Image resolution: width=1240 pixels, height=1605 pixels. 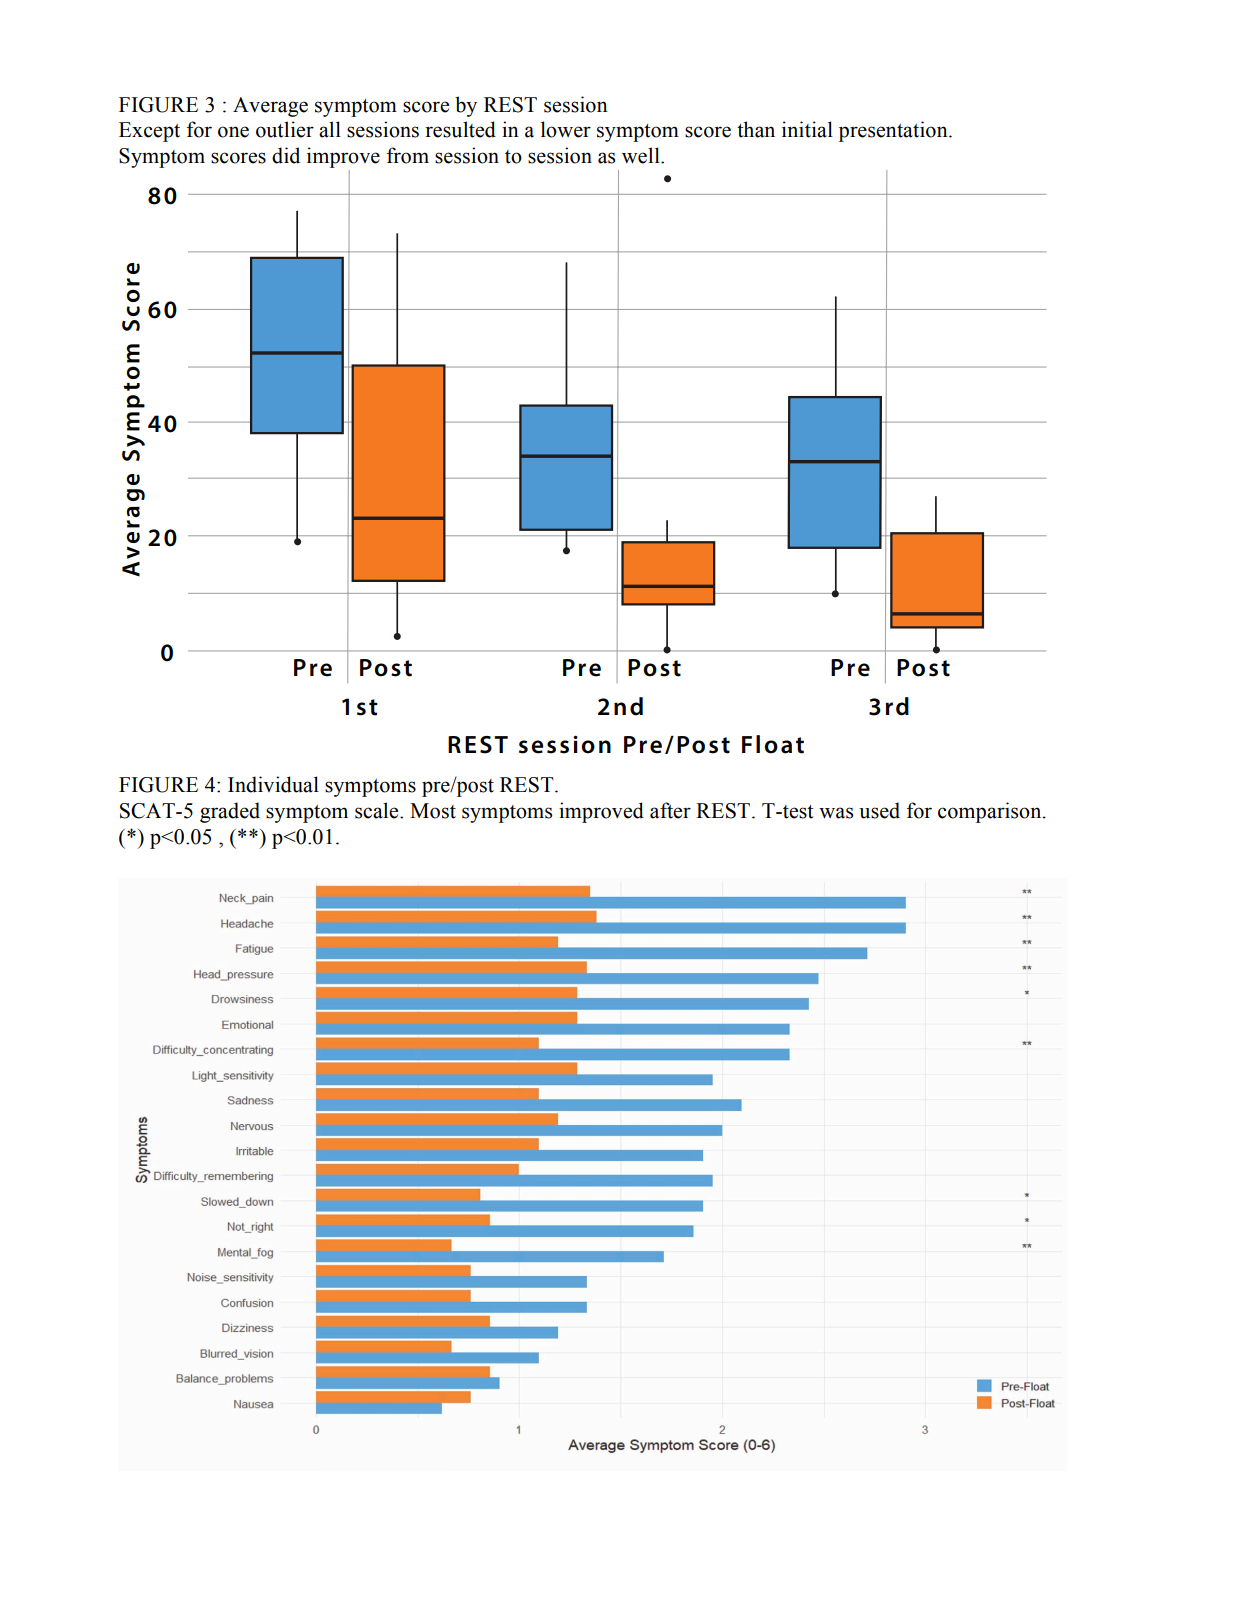 What do you see at coordinates (773, 744) in the image?
I see `Float` at bounding box center [773, 744].
